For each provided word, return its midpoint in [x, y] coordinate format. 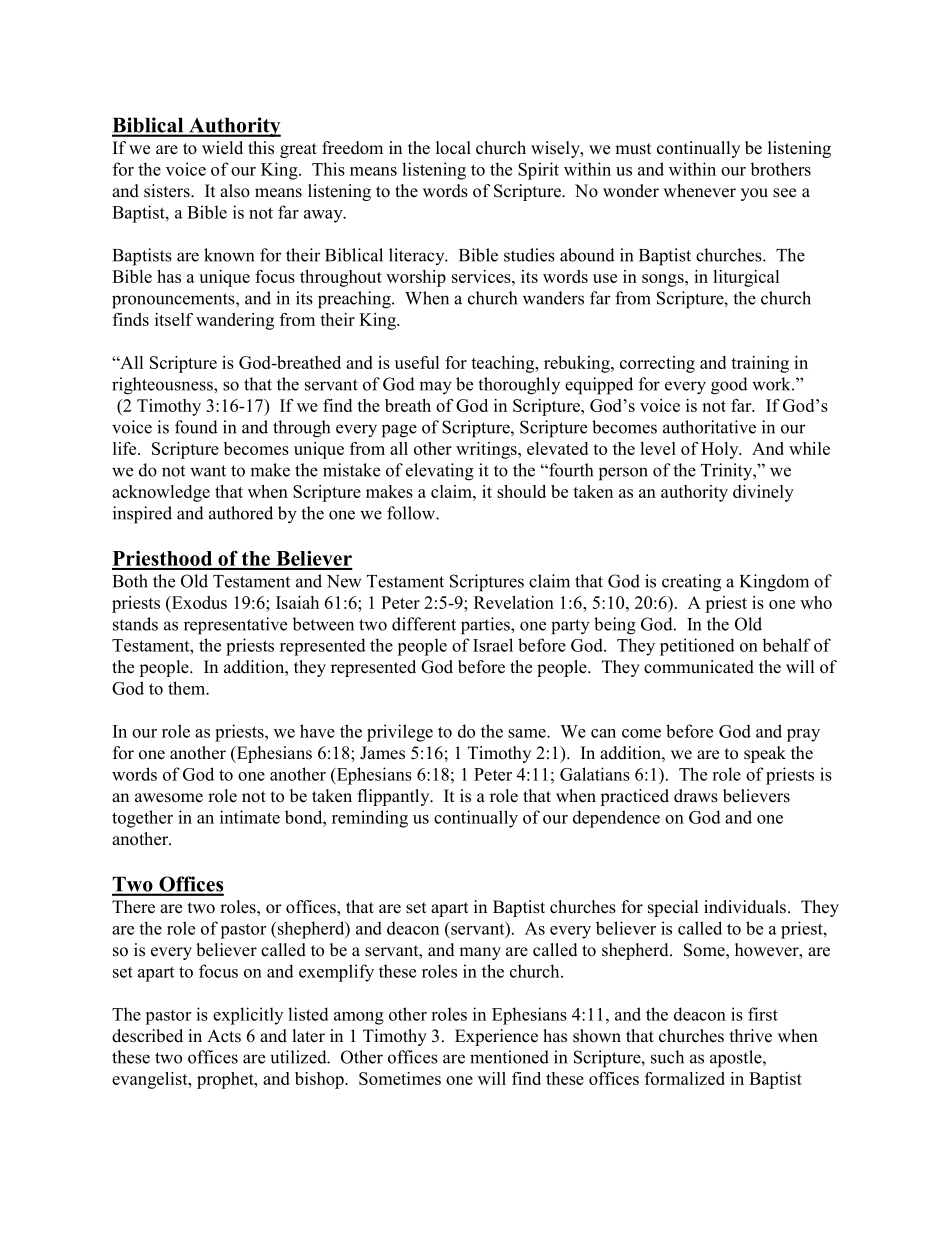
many [480, 953]
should [521, 491]
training [760, 364]
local [453, 148]
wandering [235, 321]
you [754, 194]
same [528, 733]
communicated [699, 667]
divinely [763, 493]
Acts [224, 1036]
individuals [745, 907]
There [133, 907]
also [235, 191]
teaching [504, 364]
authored [241, 513]
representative [235, 626]
